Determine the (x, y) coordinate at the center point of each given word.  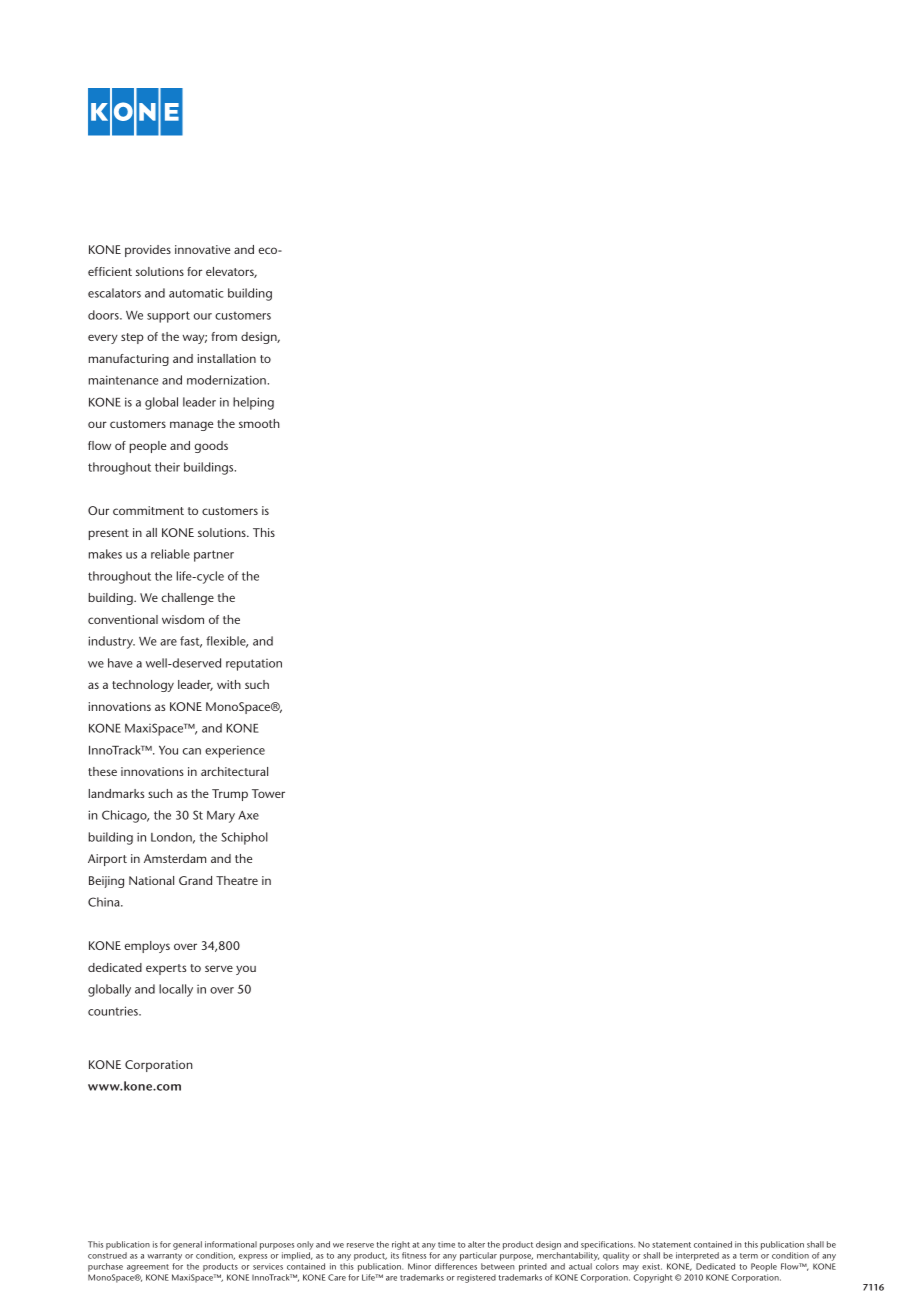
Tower (268, 793)
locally (176, 990)
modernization (226, 380)
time (446, 1244)
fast (191, 642)
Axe (248, 815)
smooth (259, 423)
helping (253, 403)
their (167, 467)
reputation (254, 665)
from (224, 336)
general (187, 1245)
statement (671, 1245)
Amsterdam (175, 858)
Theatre (237, 880)
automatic (196, 293)
